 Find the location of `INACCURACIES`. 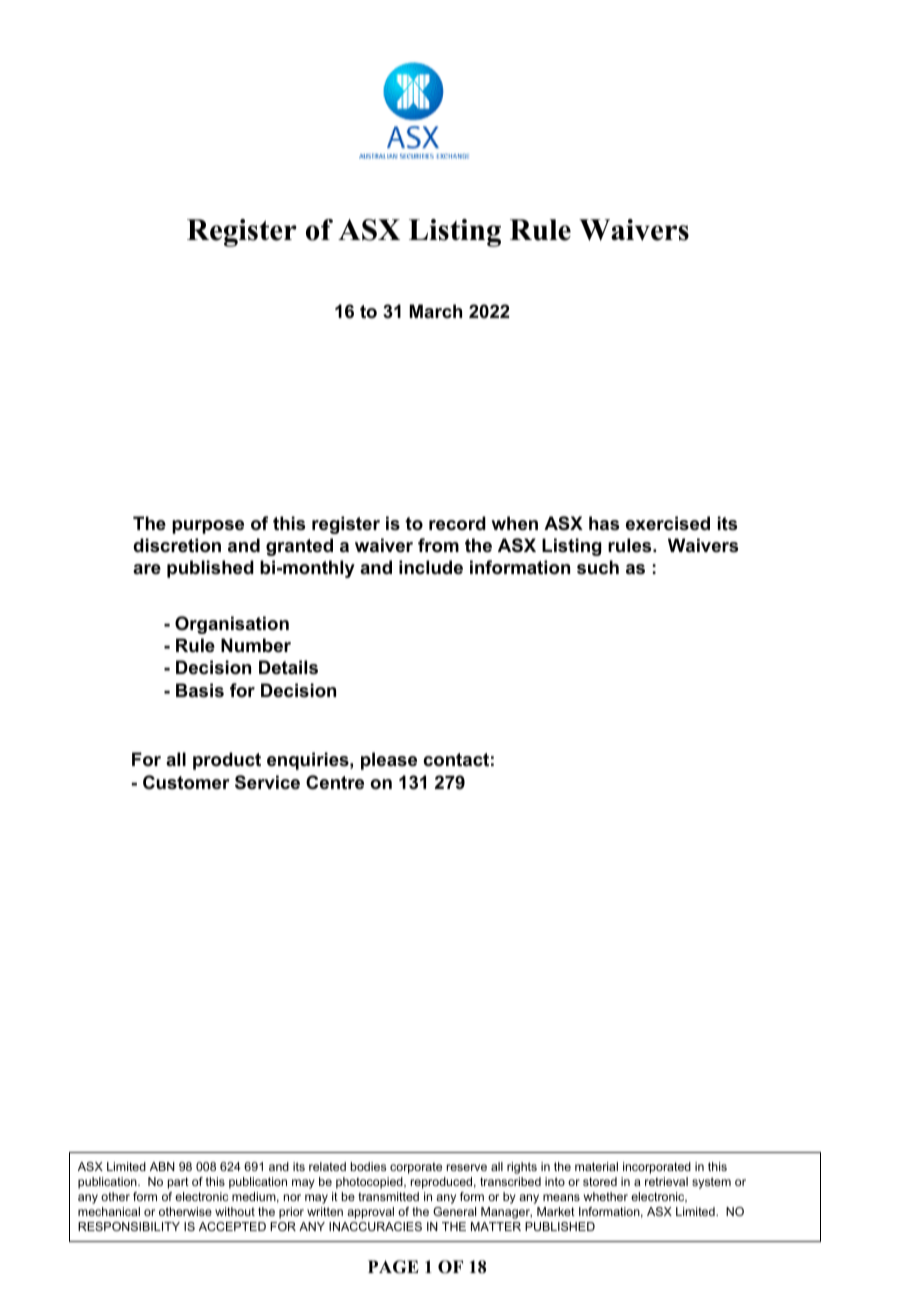

INACCURACIES is located at coordinates (375, 1226).
